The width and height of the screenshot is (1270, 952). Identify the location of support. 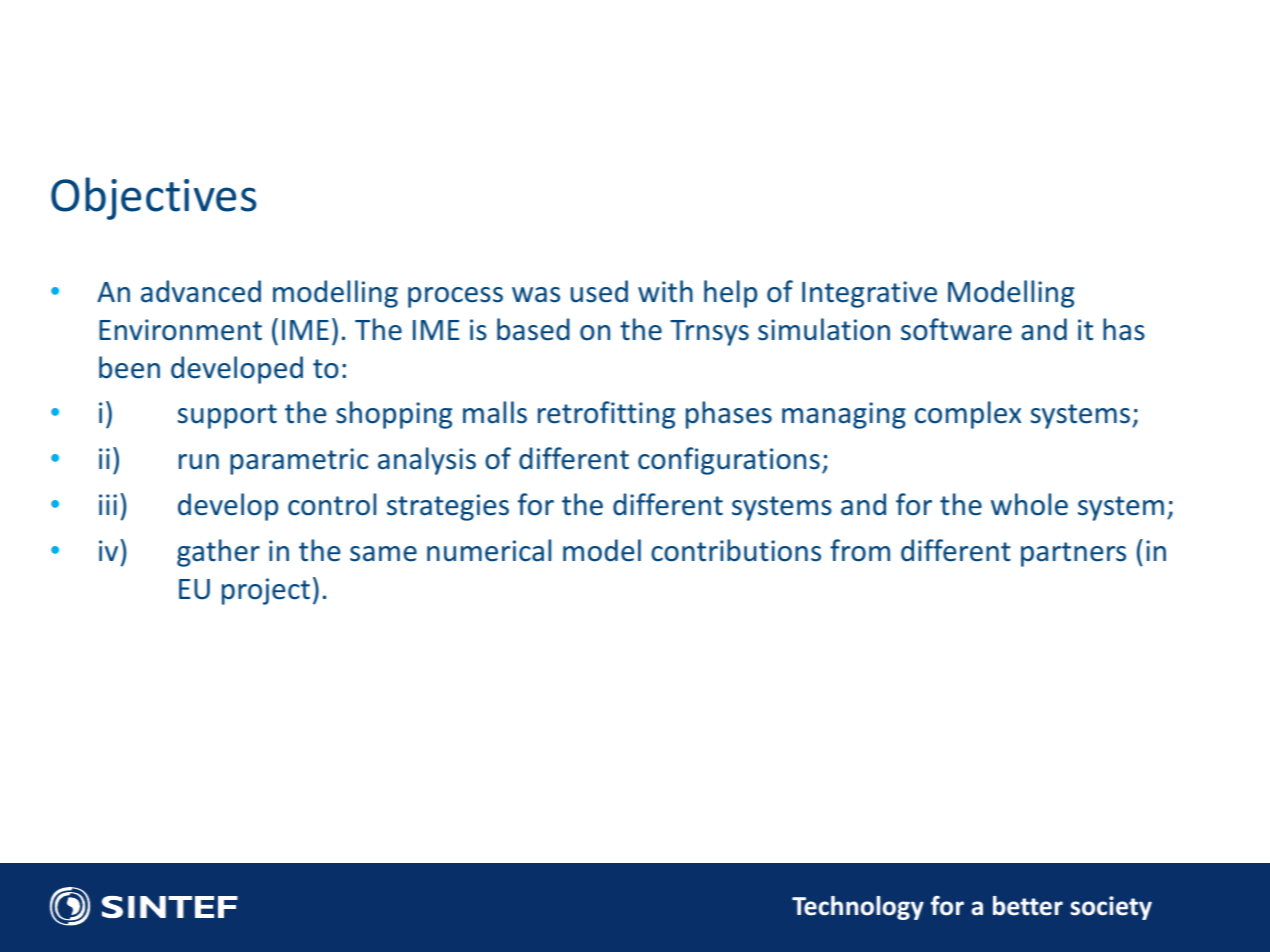
(227, 416).
